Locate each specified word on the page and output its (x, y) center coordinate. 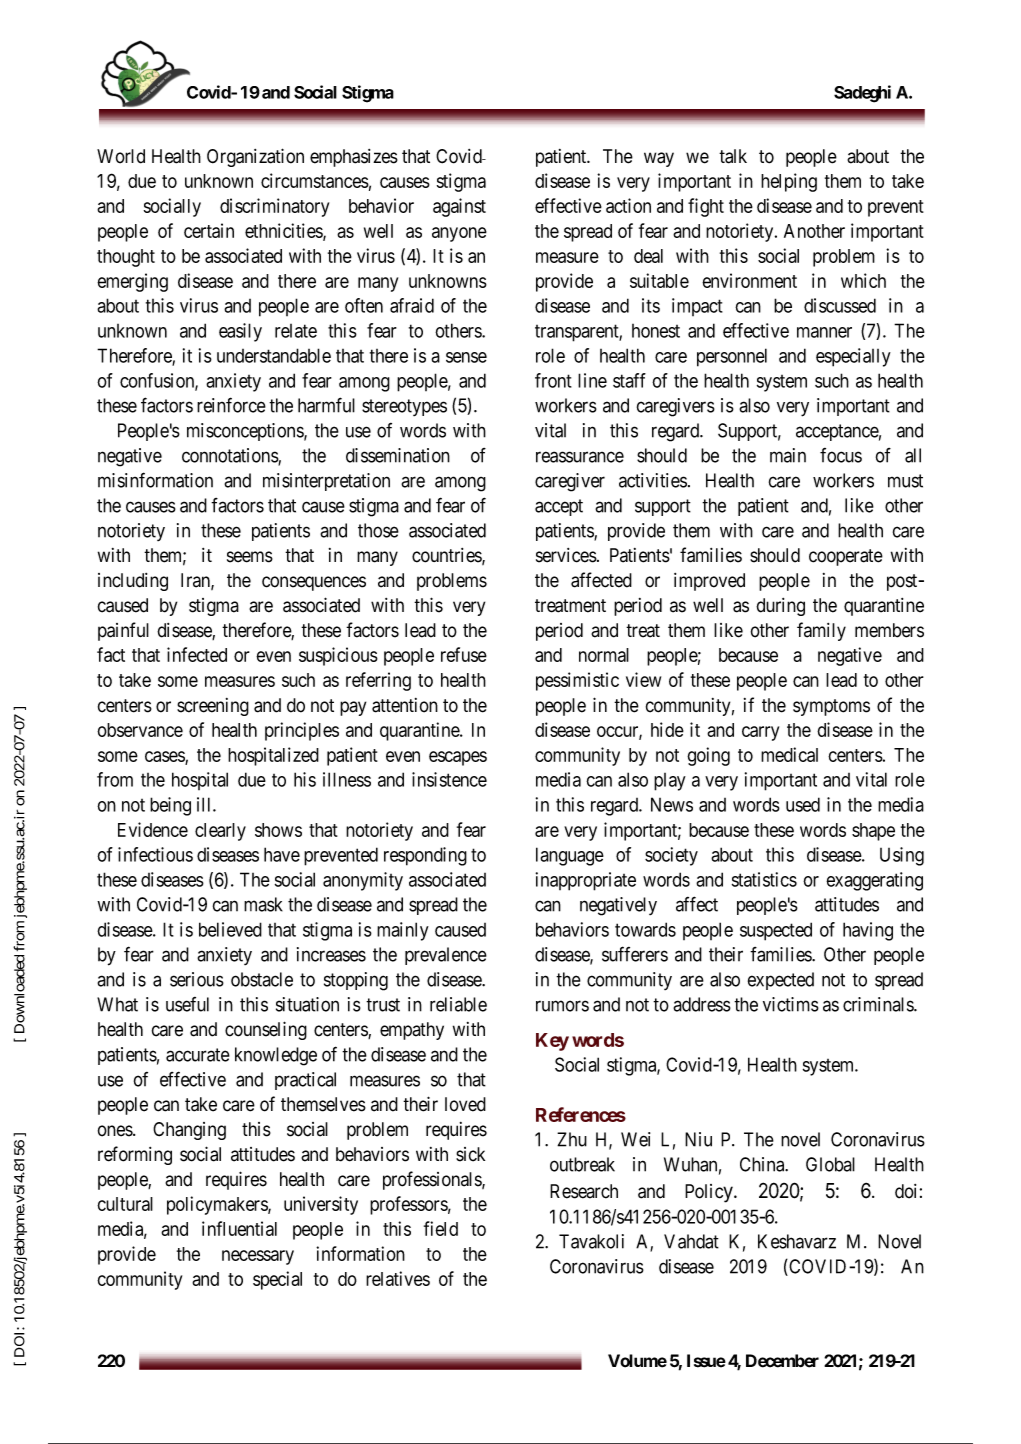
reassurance (580, 457)
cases (165, 757)
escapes (458, 758)
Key (552, 1042)
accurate (198, 1055)
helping (789, 182)
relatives (398, 1278)
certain (209, 230)
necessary (258, 1257)
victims (791, 1004)
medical (789, 754)
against (459, 207)
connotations (230, 456)
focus (841, 455)
